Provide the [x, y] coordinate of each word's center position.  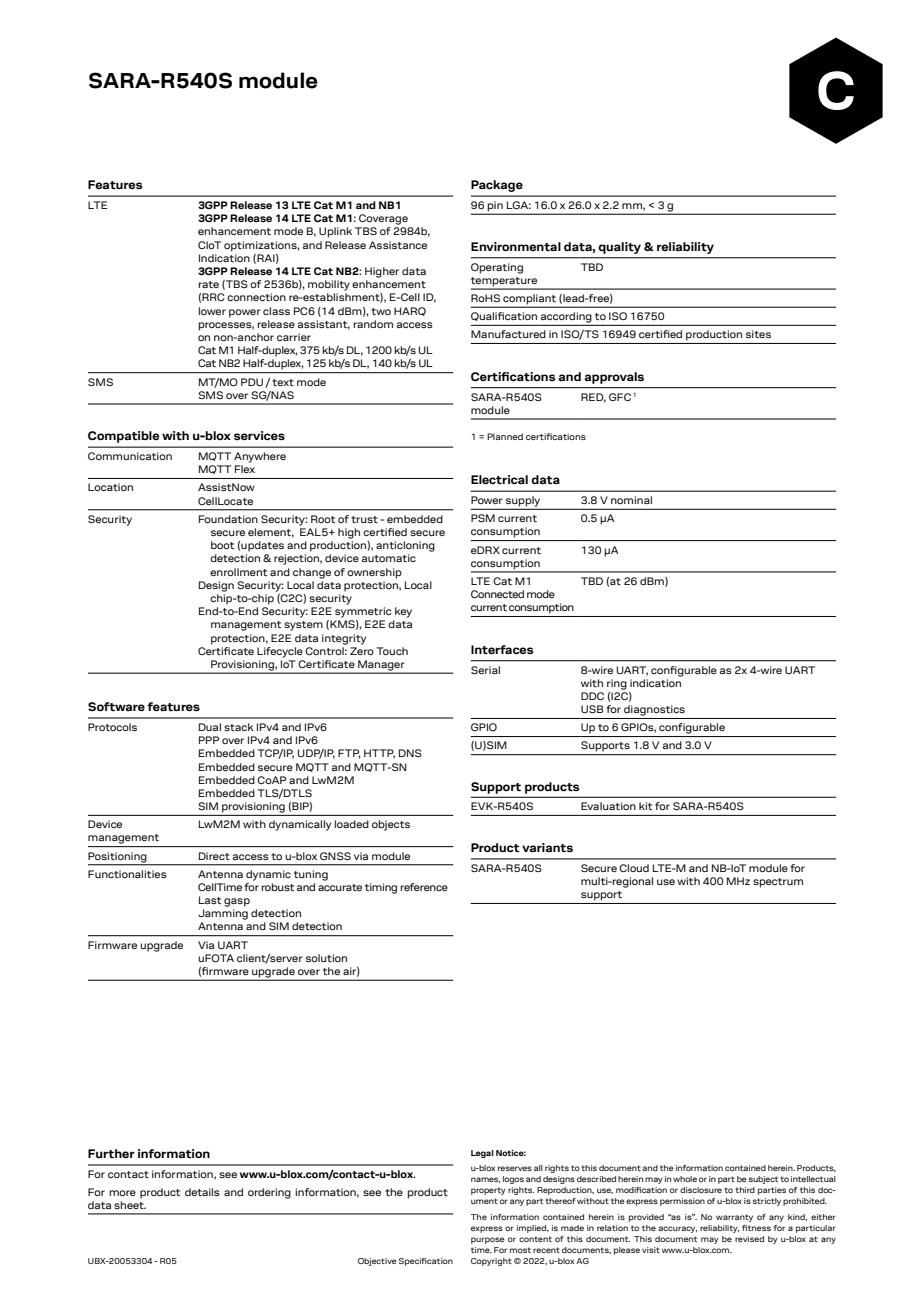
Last [210, 900]
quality [619, 248]
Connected [497, 594]
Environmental [516, 247]
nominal [631, 500]
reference [424, 887]
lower [212, 311]
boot [222, 545]
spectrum [778, 883]
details [202, 1192]
